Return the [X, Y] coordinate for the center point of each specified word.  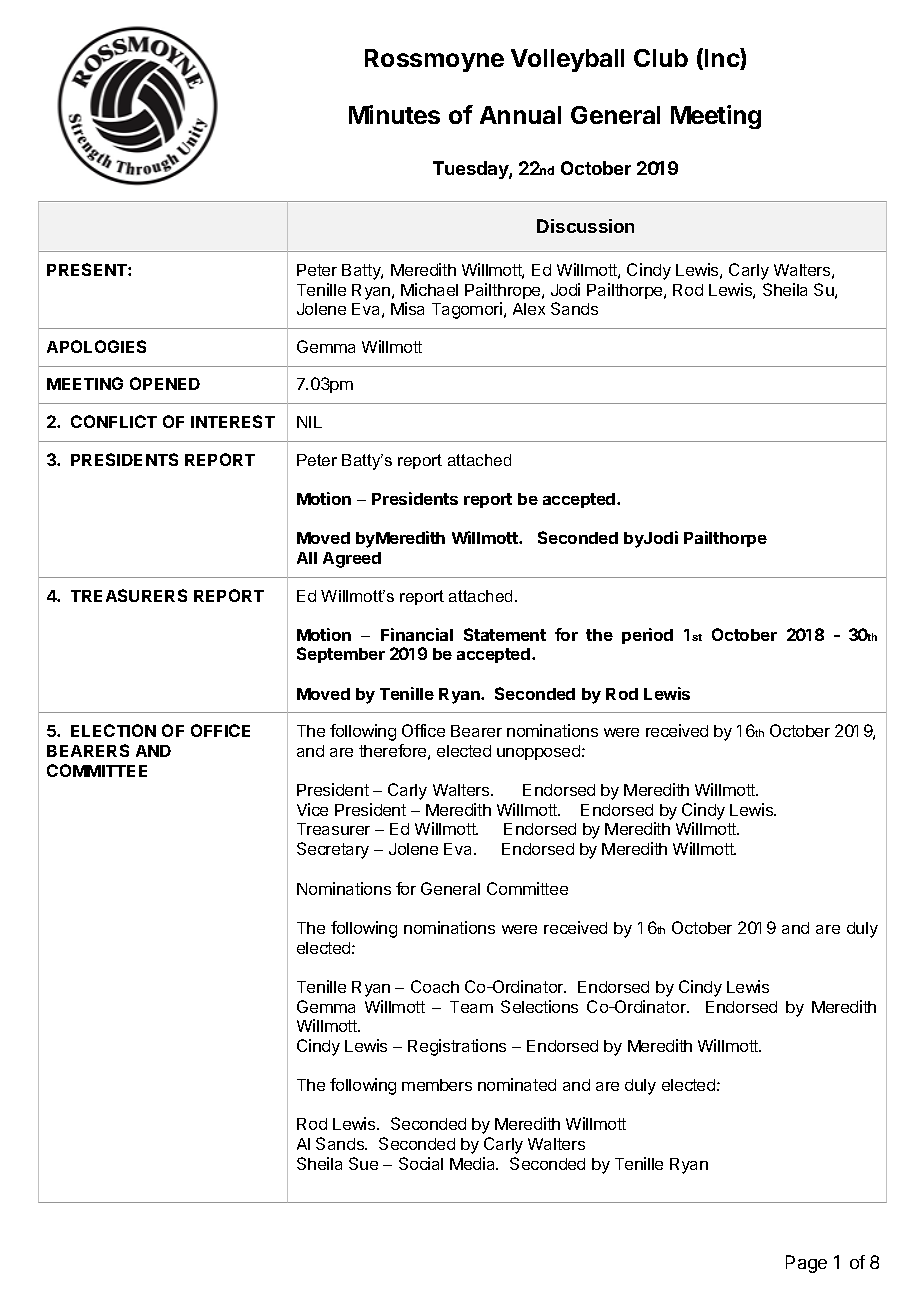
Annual [520, 115]
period [647, 636]
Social [421, 1163]
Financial [417, 634]
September [341, 655]
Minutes [394, 114]
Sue [363, 1163]
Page [806, 1264]
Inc [723, 59]
